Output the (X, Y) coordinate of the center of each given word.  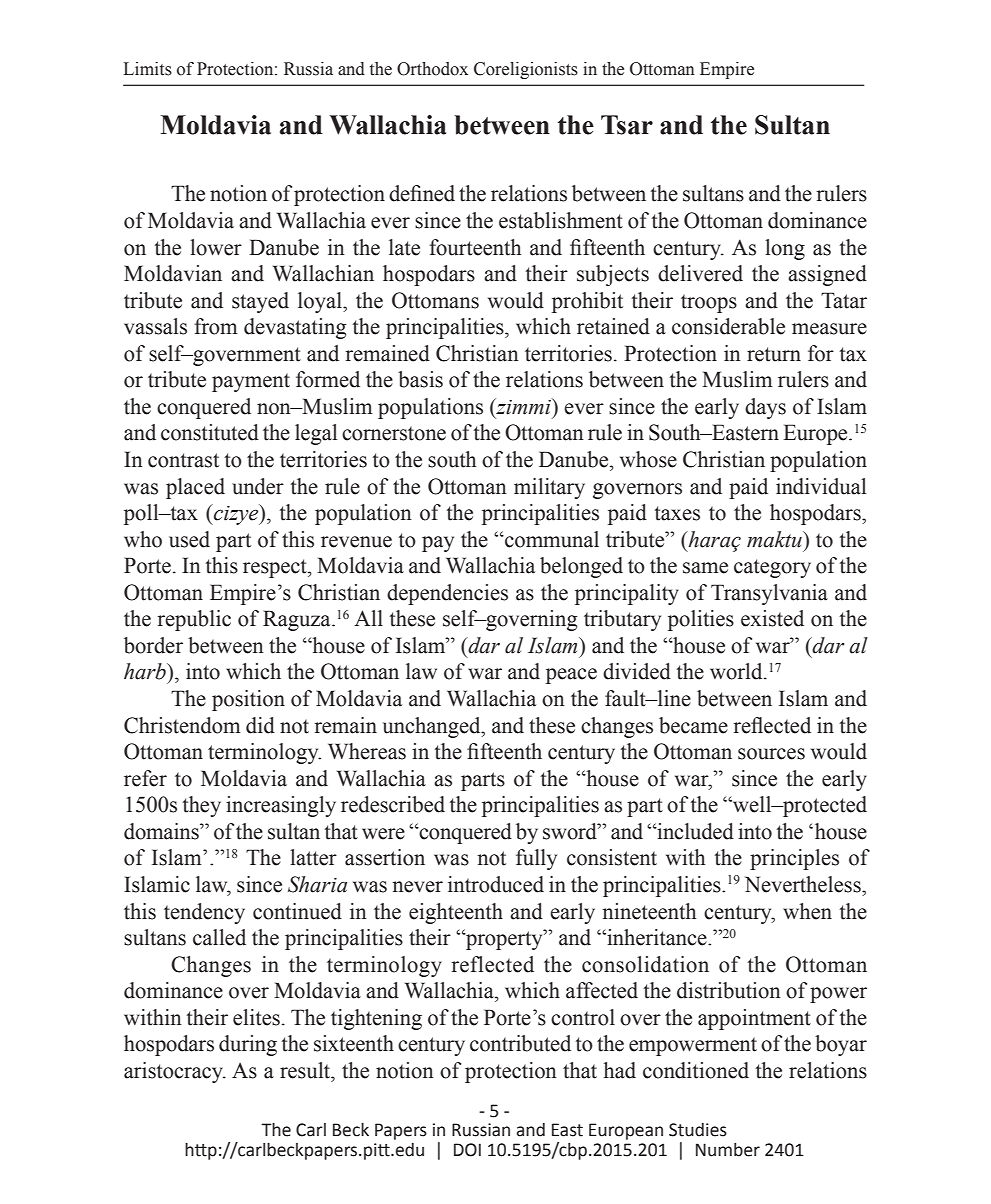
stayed (260, 302)
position (248, 700)
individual (821, 486)
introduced (496, 884)
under (258, 486)
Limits (147, 69)
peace (571, 676)
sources (771, 754)
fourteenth (475, 247)
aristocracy (174, 1072)
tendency (204, 913)
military (549, 488)
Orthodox (432, 69)
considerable (728, 326)
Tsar (627, 125)
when (807, 911)
